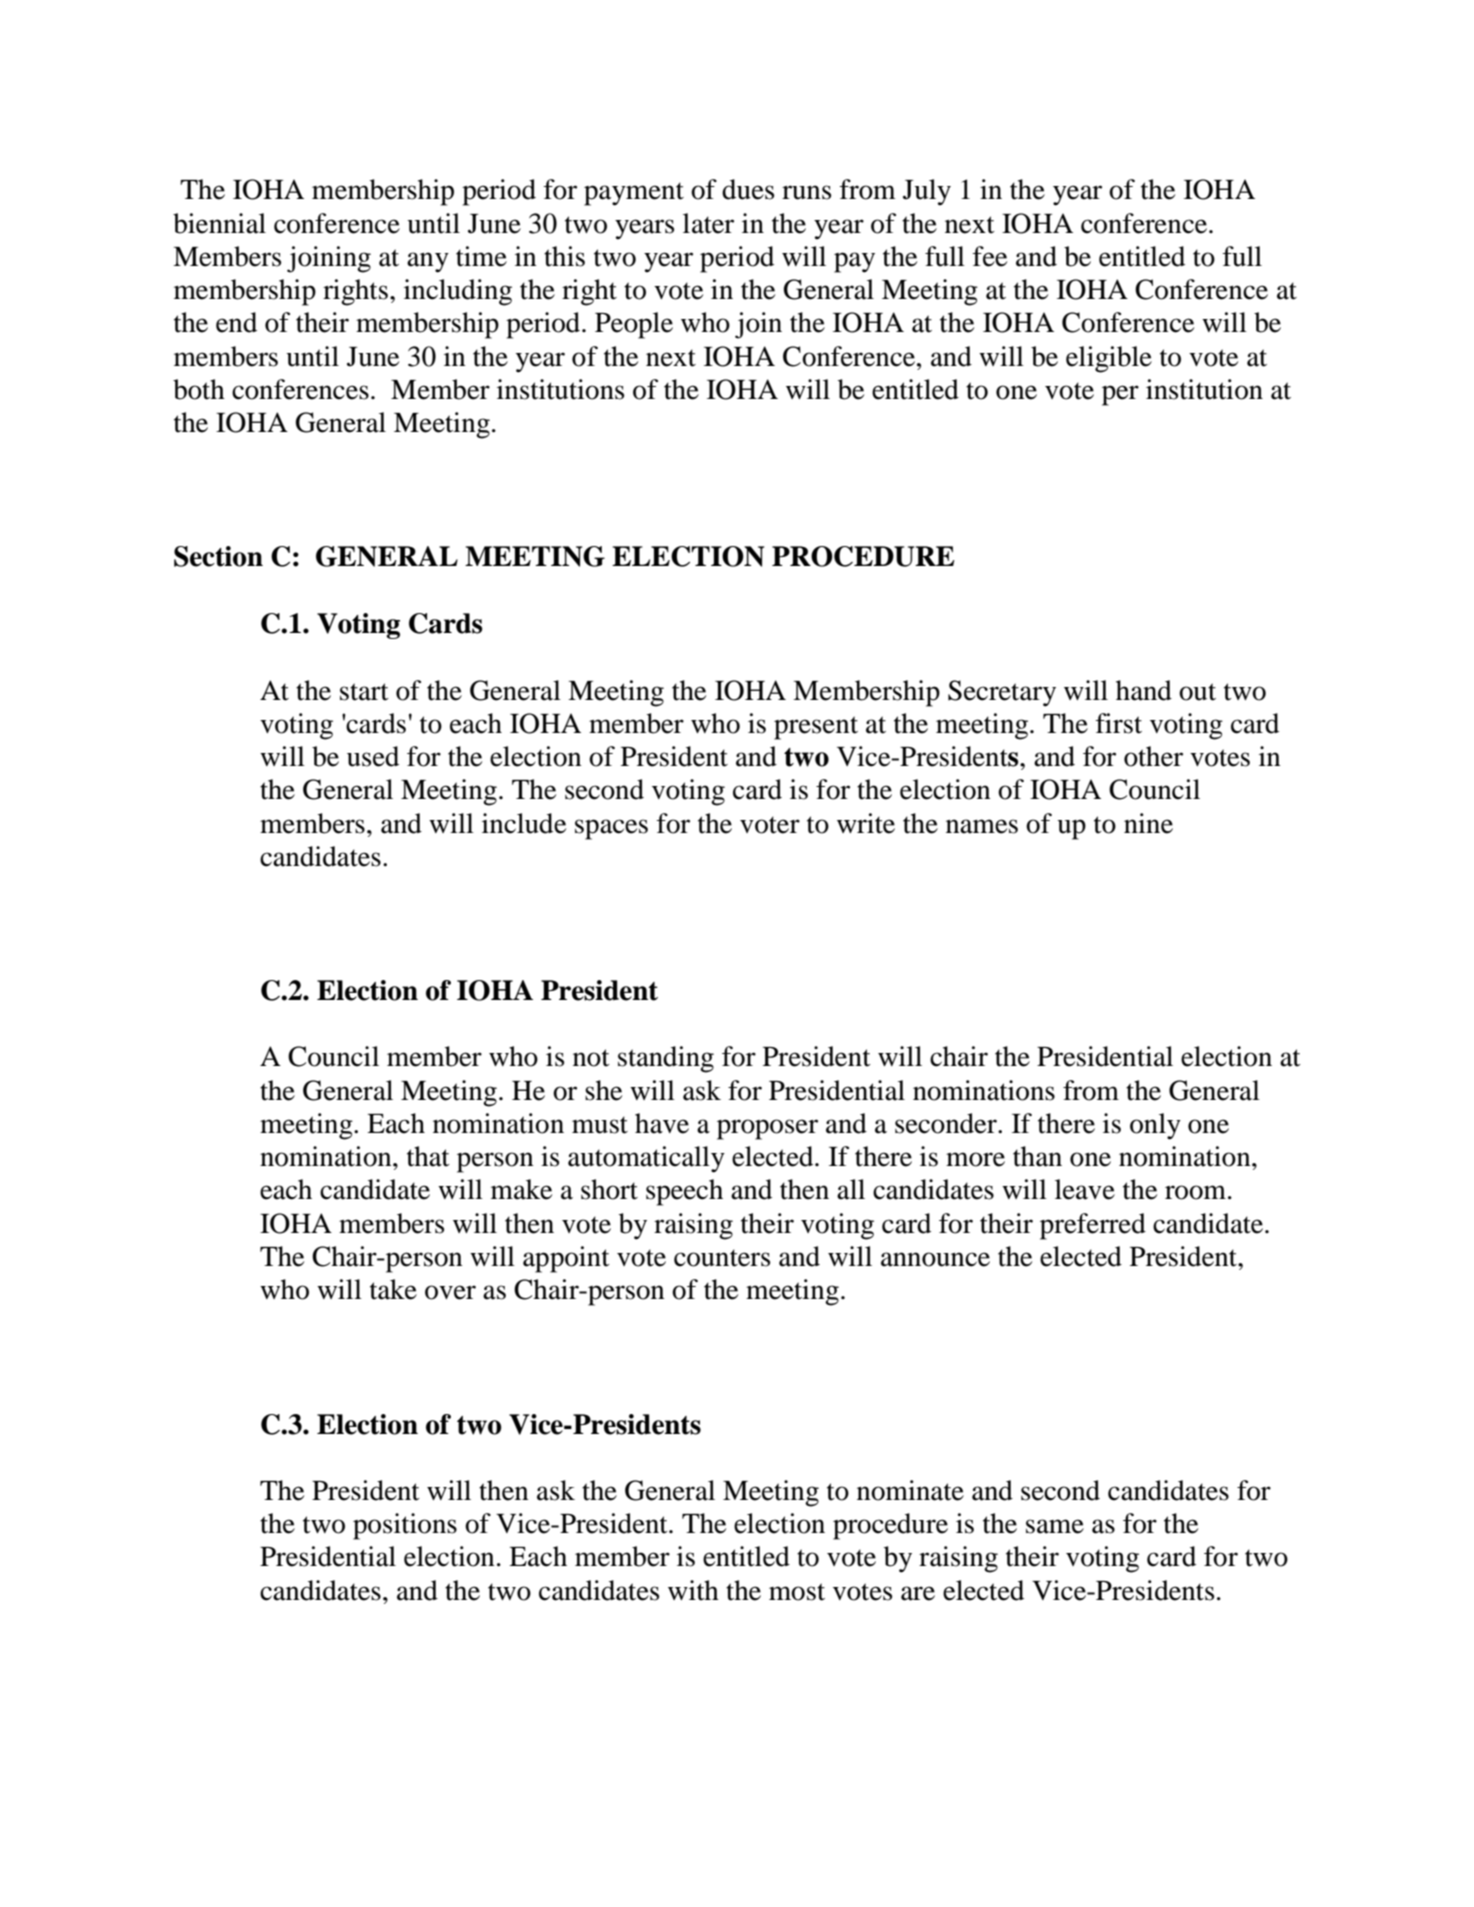 The height and width of the screenshot is (1907, 1474). What do you see at coordinates (816, 728) in the screenshot?
I see `present` at bounding box center [816, 728].
